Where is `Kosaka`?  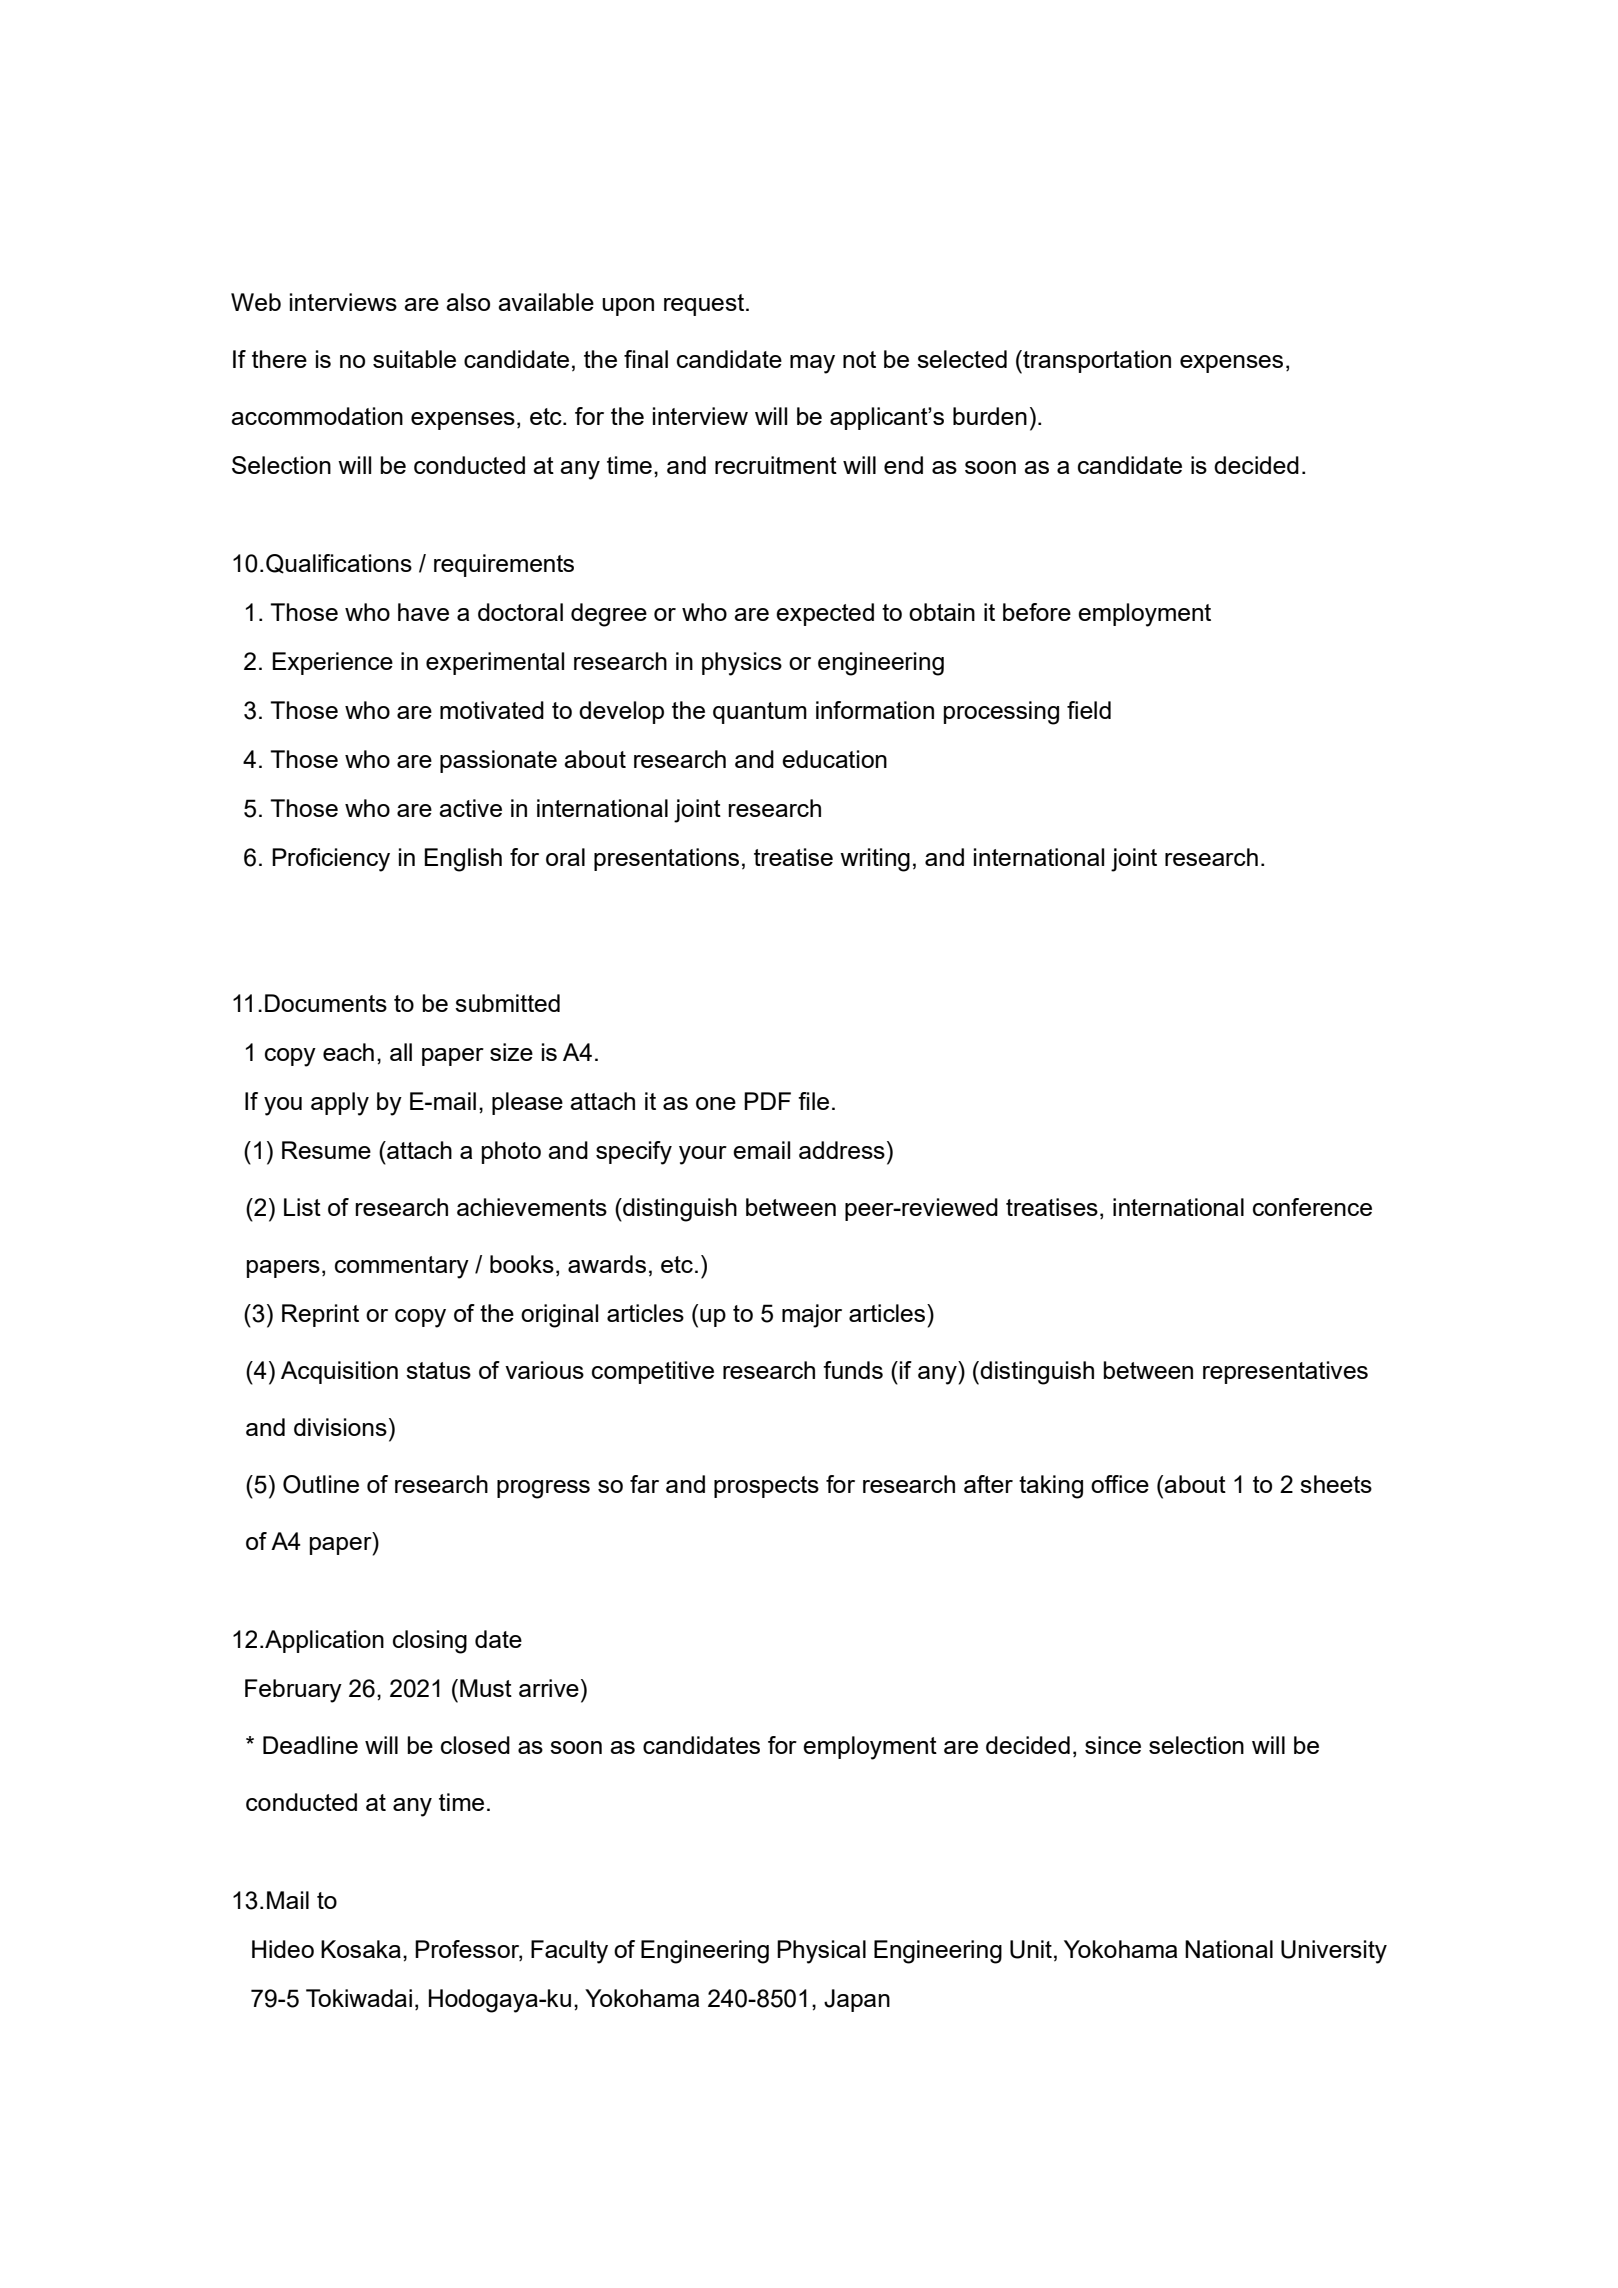 Kosaka is located at coordinates (361, 1949).
